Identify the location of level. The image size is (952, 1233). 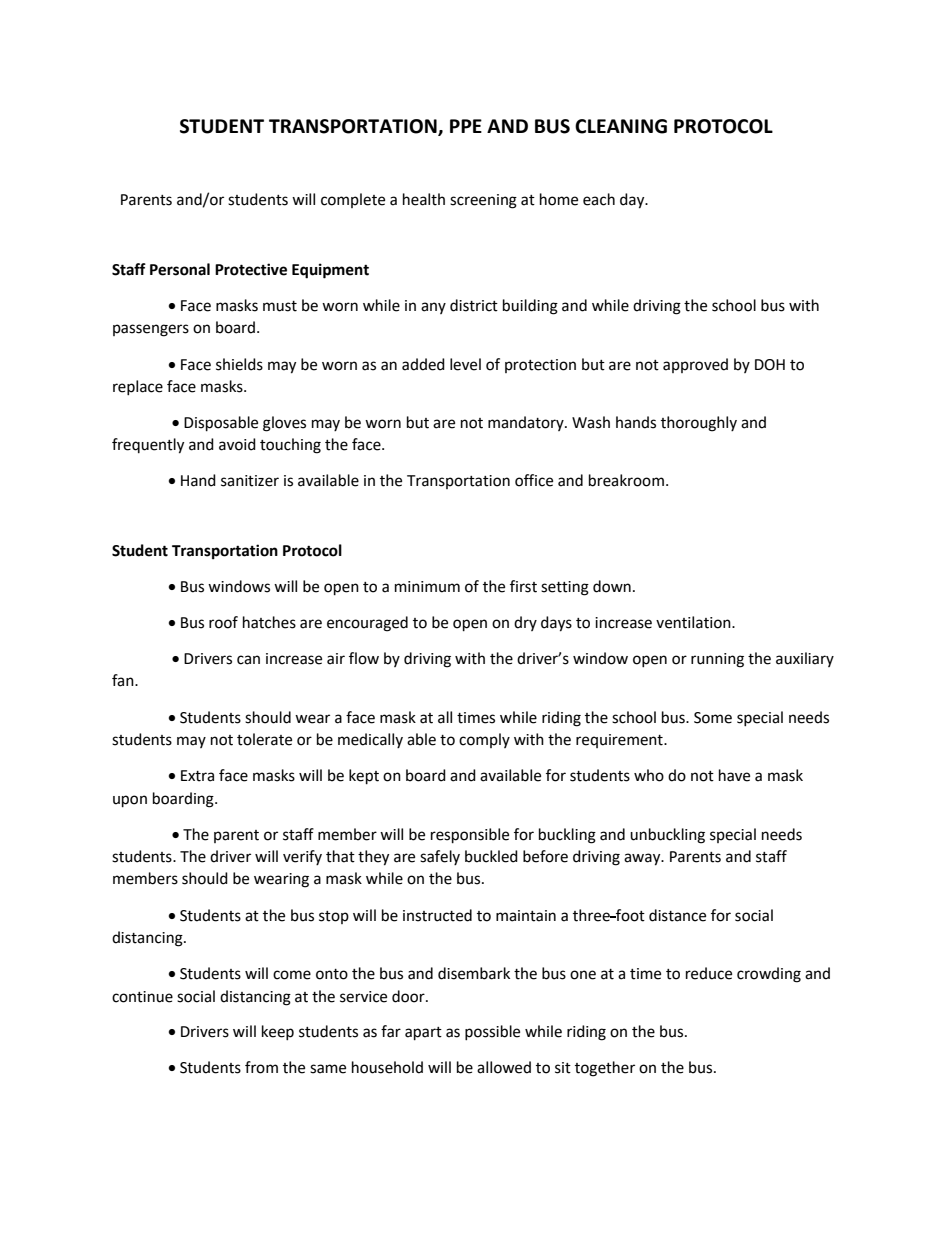
(465, 364).
